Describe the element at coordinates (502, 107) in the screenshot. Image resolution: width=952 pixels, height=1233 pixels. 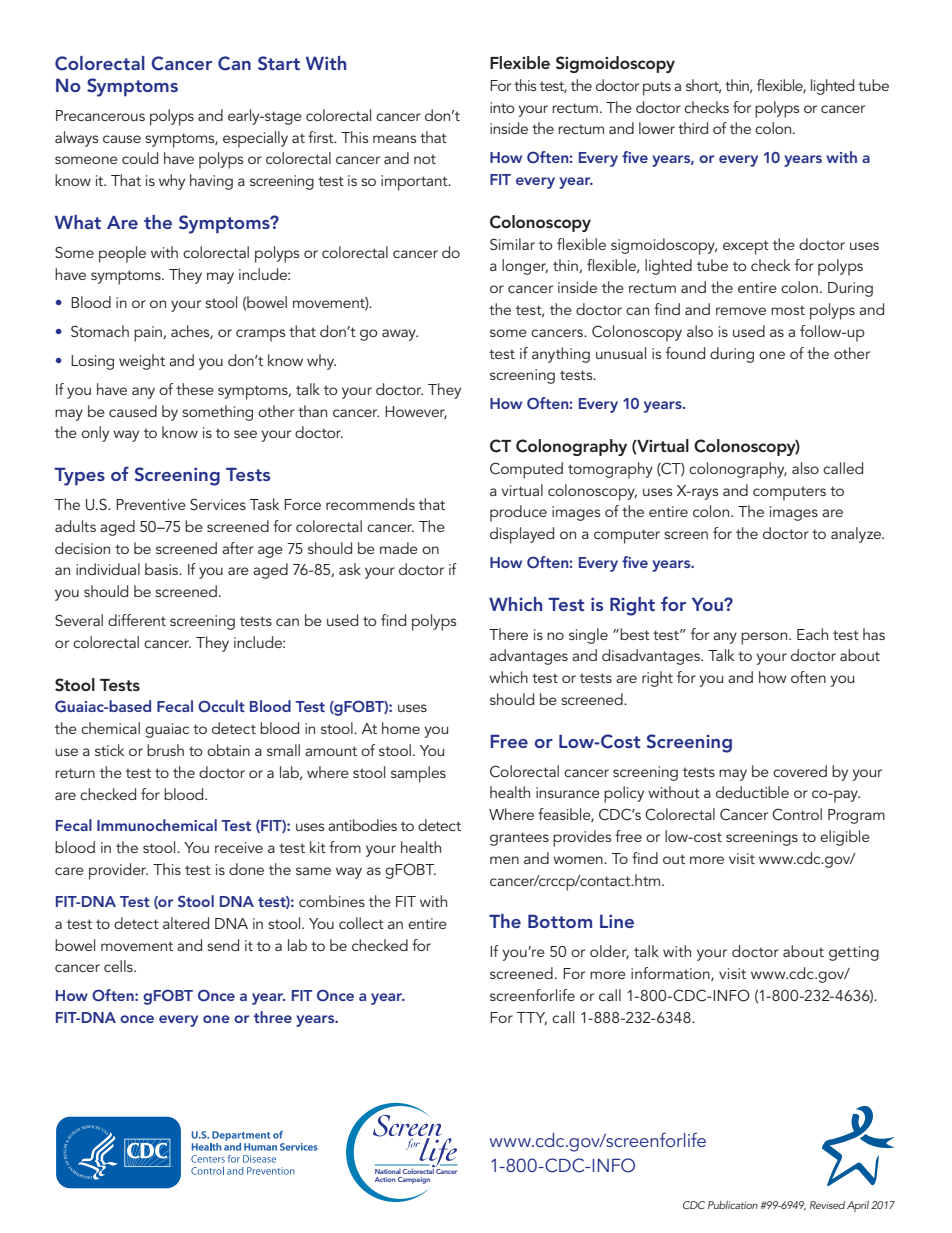
I see `into` at that location.
